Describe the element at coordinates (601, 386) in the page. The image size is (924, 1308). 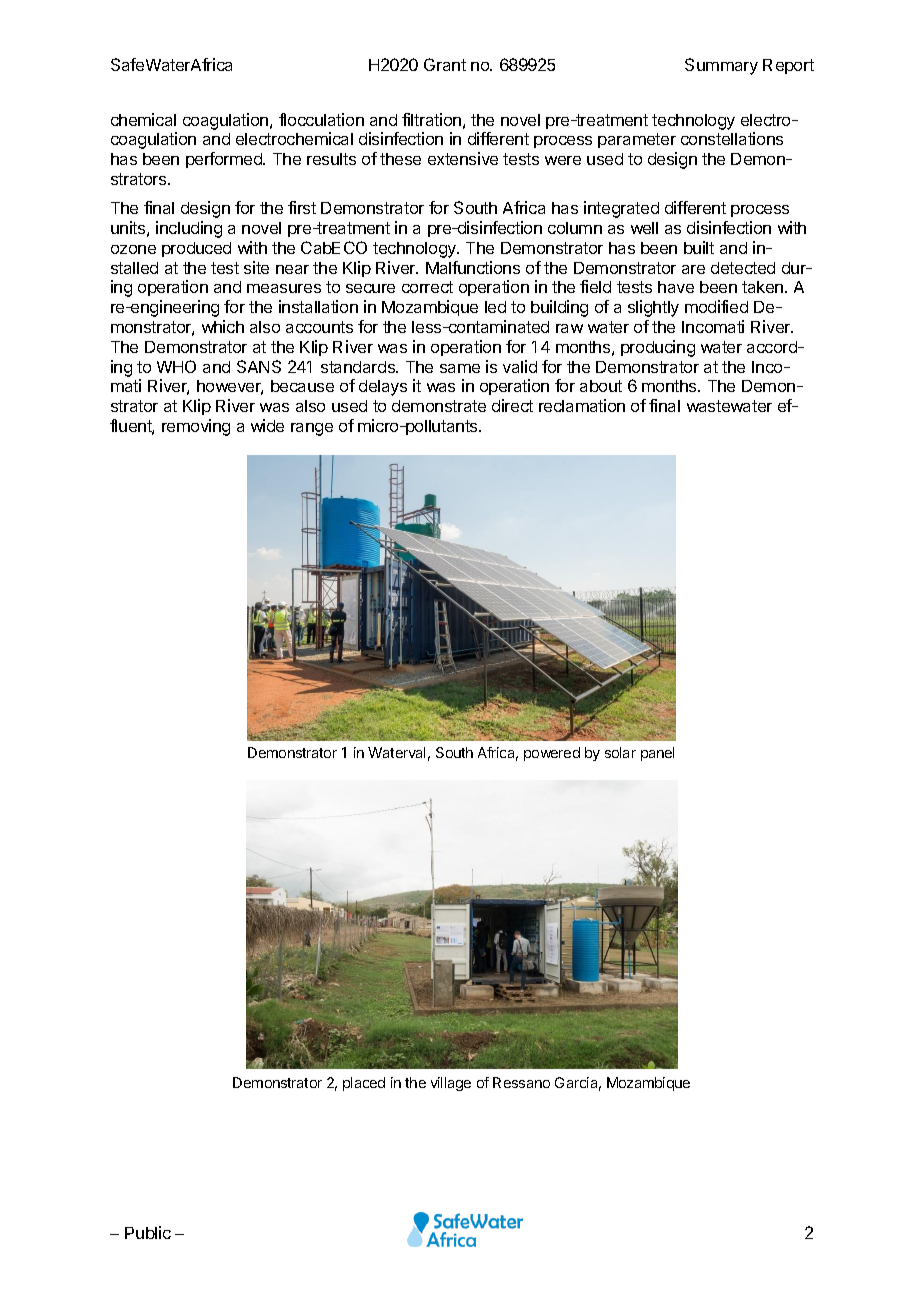
I see `about` at that location.
